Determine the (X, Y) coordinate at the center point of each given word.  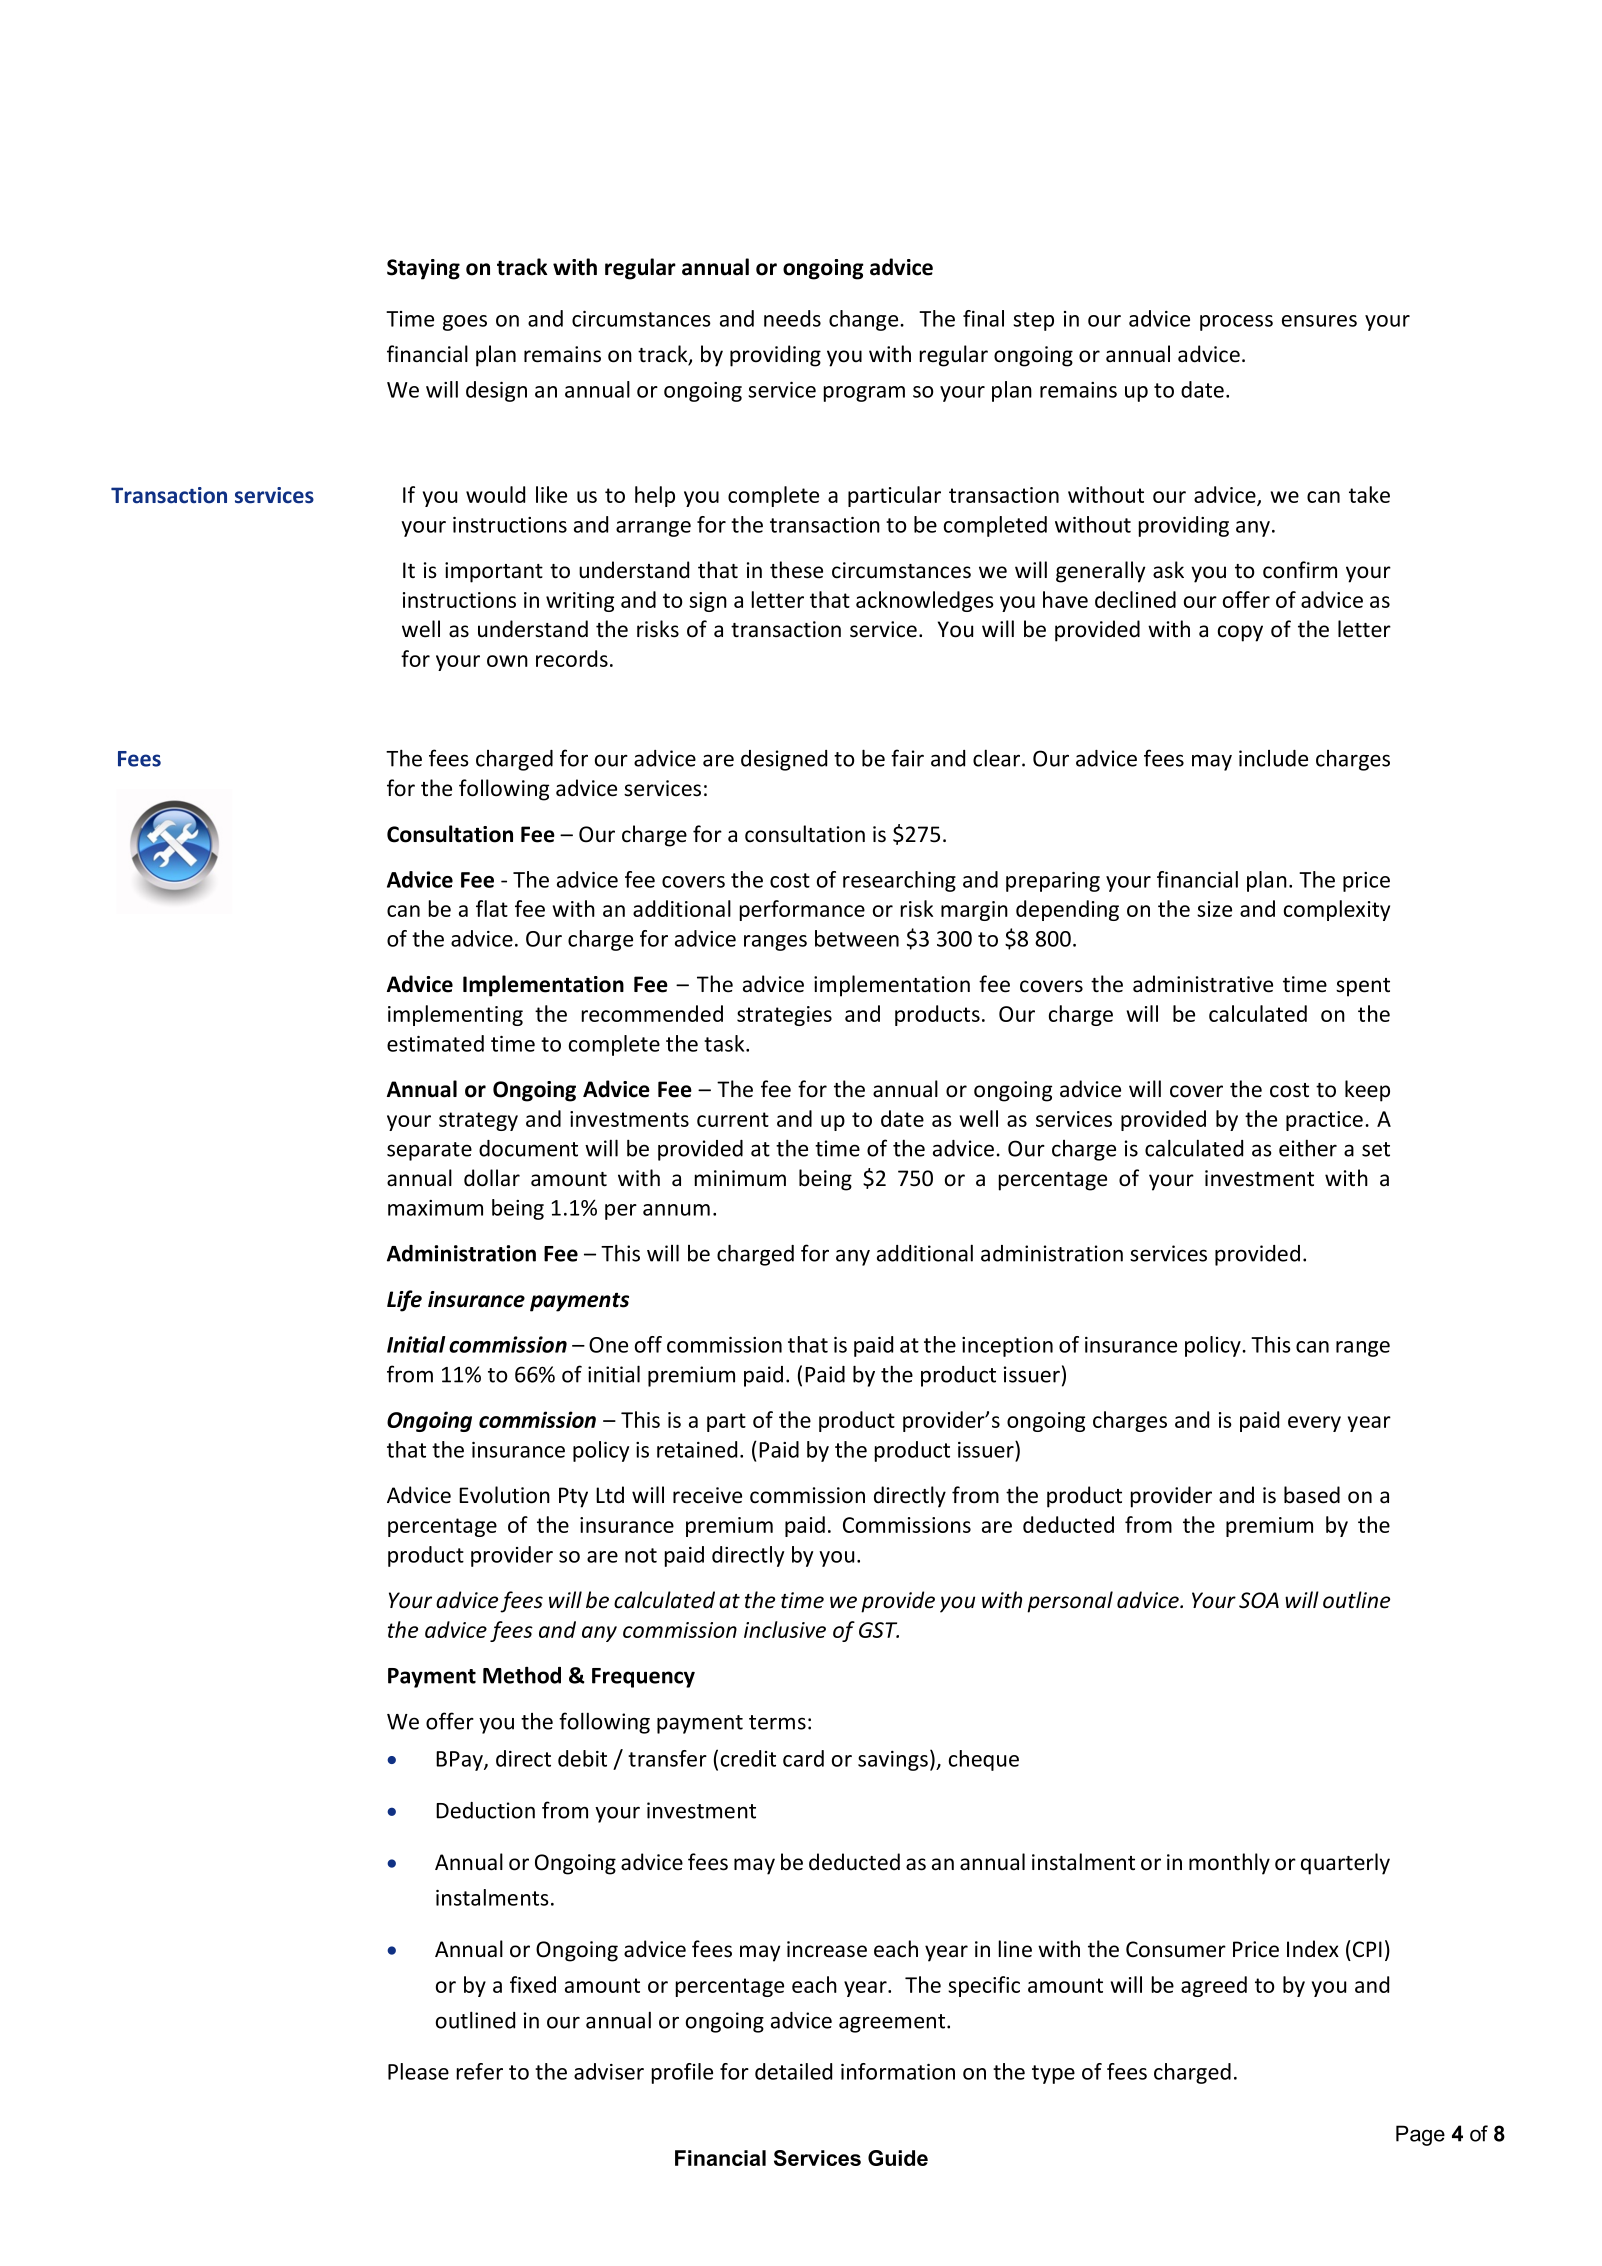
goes (465, 323)
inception (1007, 1347)
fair (907, 758)
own (507, 661)
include (1273, 758)
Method (522, 1675)
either (1308, 1148)
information (898, 2071)
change (865, 320)
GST (879, 1630)
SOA (1259, 1600)
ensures (1319, 321)
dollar (492, 1178)
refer (479, 2071)
